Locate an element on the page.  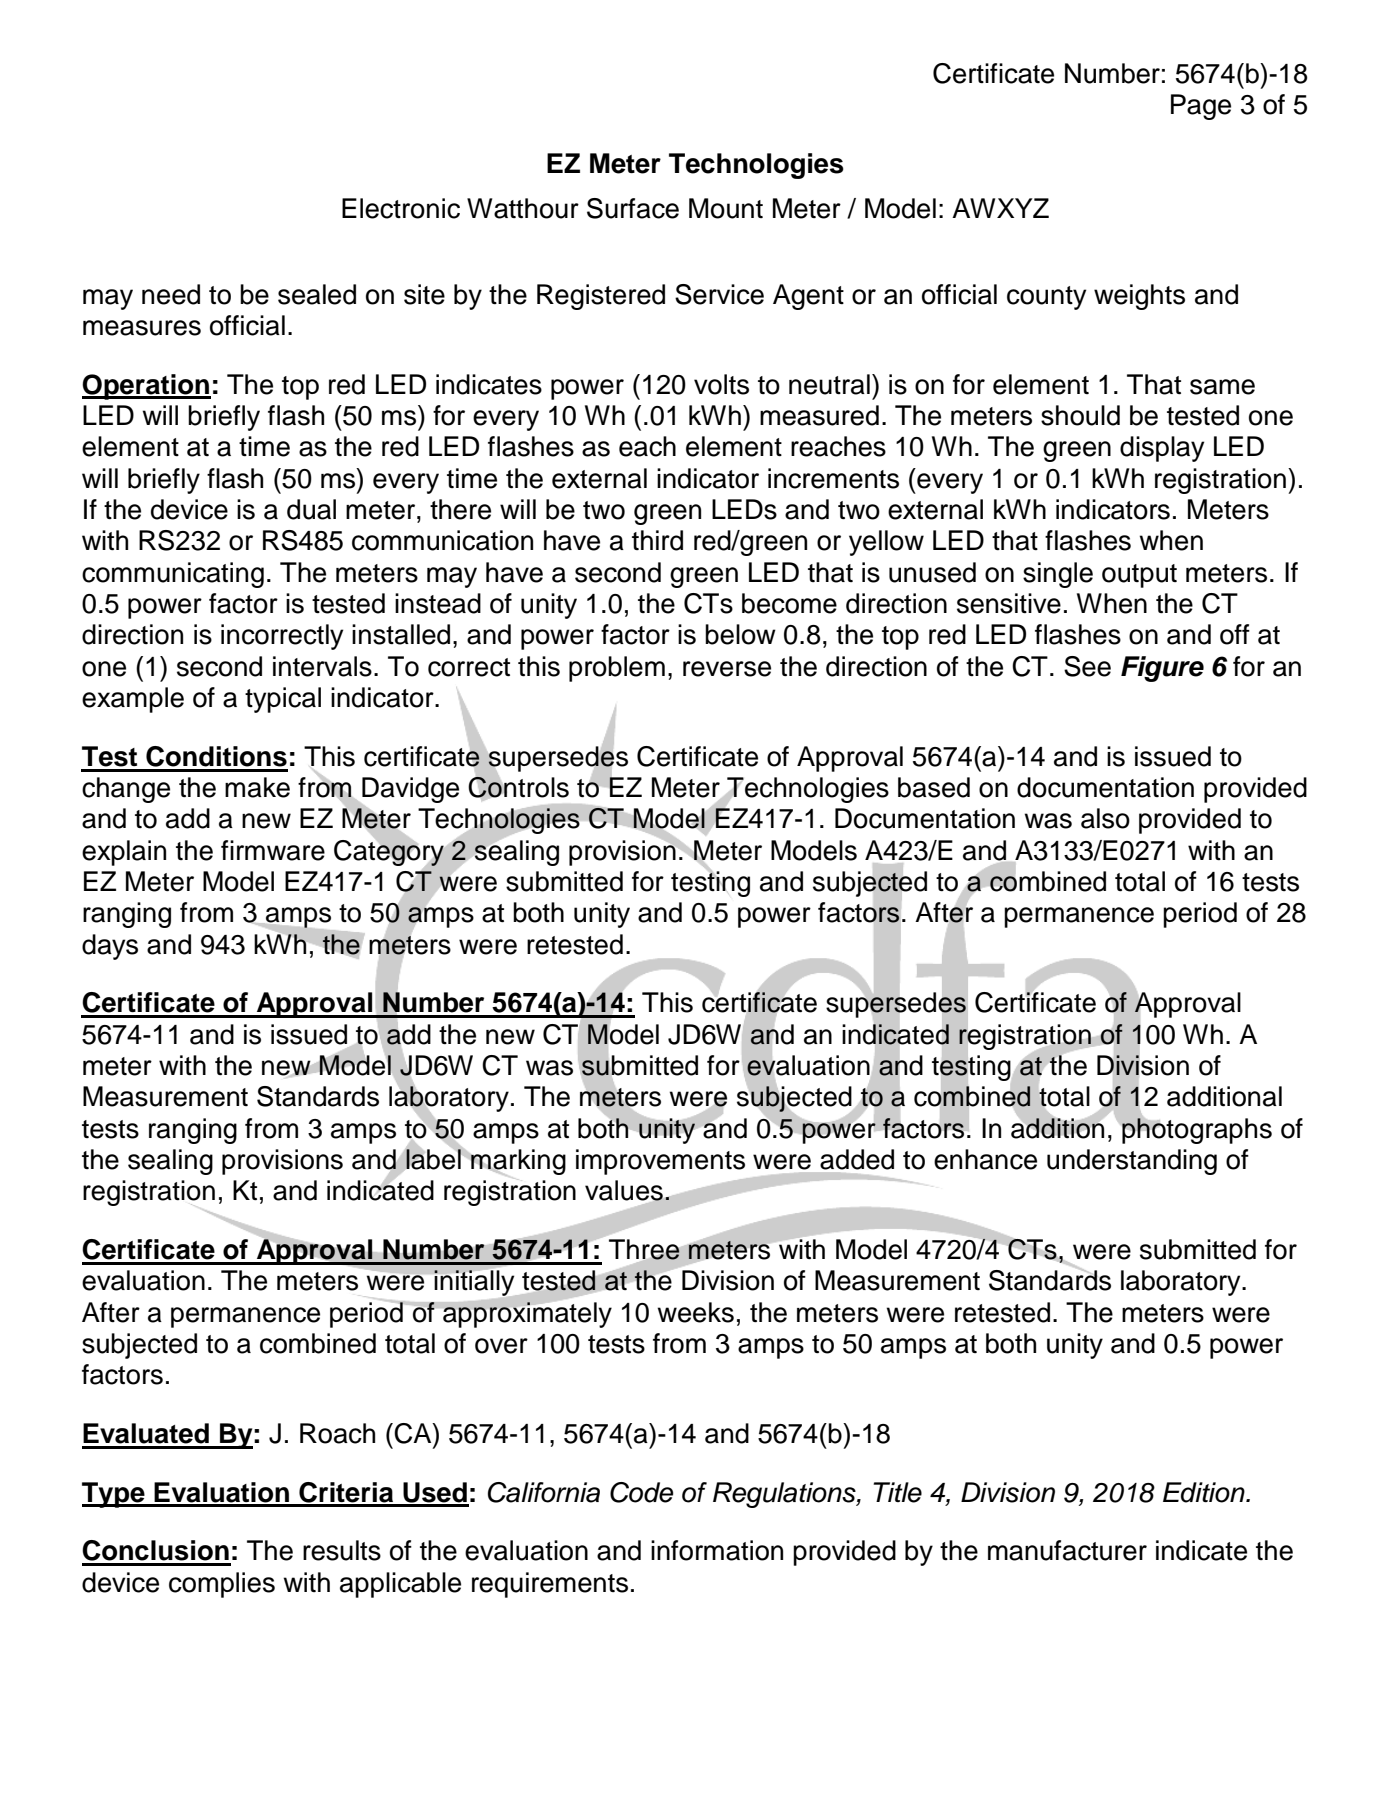
also is located at coordinates (1105, 818).
